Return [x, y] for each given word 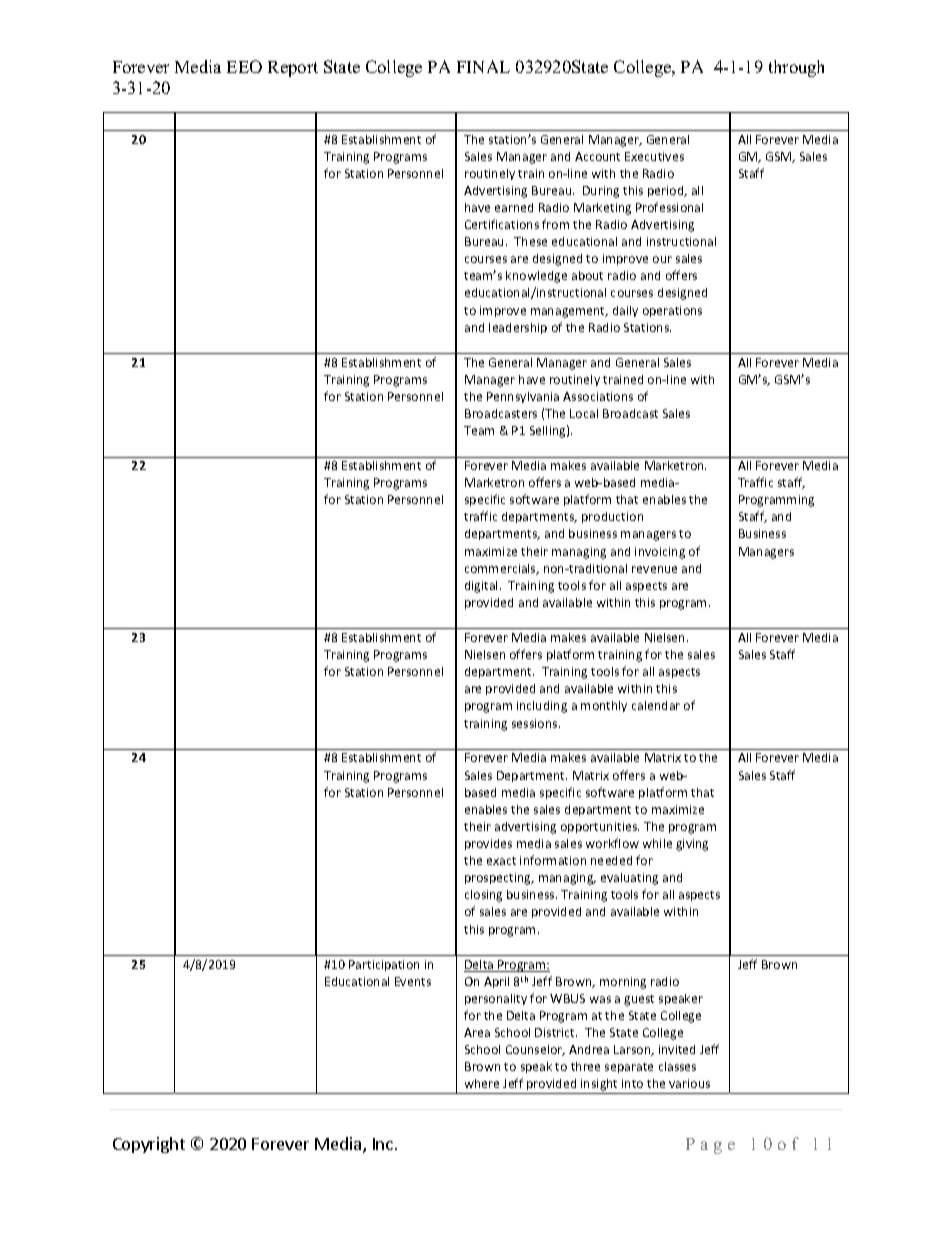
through [796, 68]
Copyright [149, 1145]
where [482, 1083]
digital [483, 587]
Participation [384, 965]
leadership [518, 328]
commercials [501, 569]
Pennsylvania [523, 397]
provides [488, 844]
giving [692, 845]
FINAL [483, 66]
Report [293, 69]
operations [672, 311]
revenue [654, 569]
